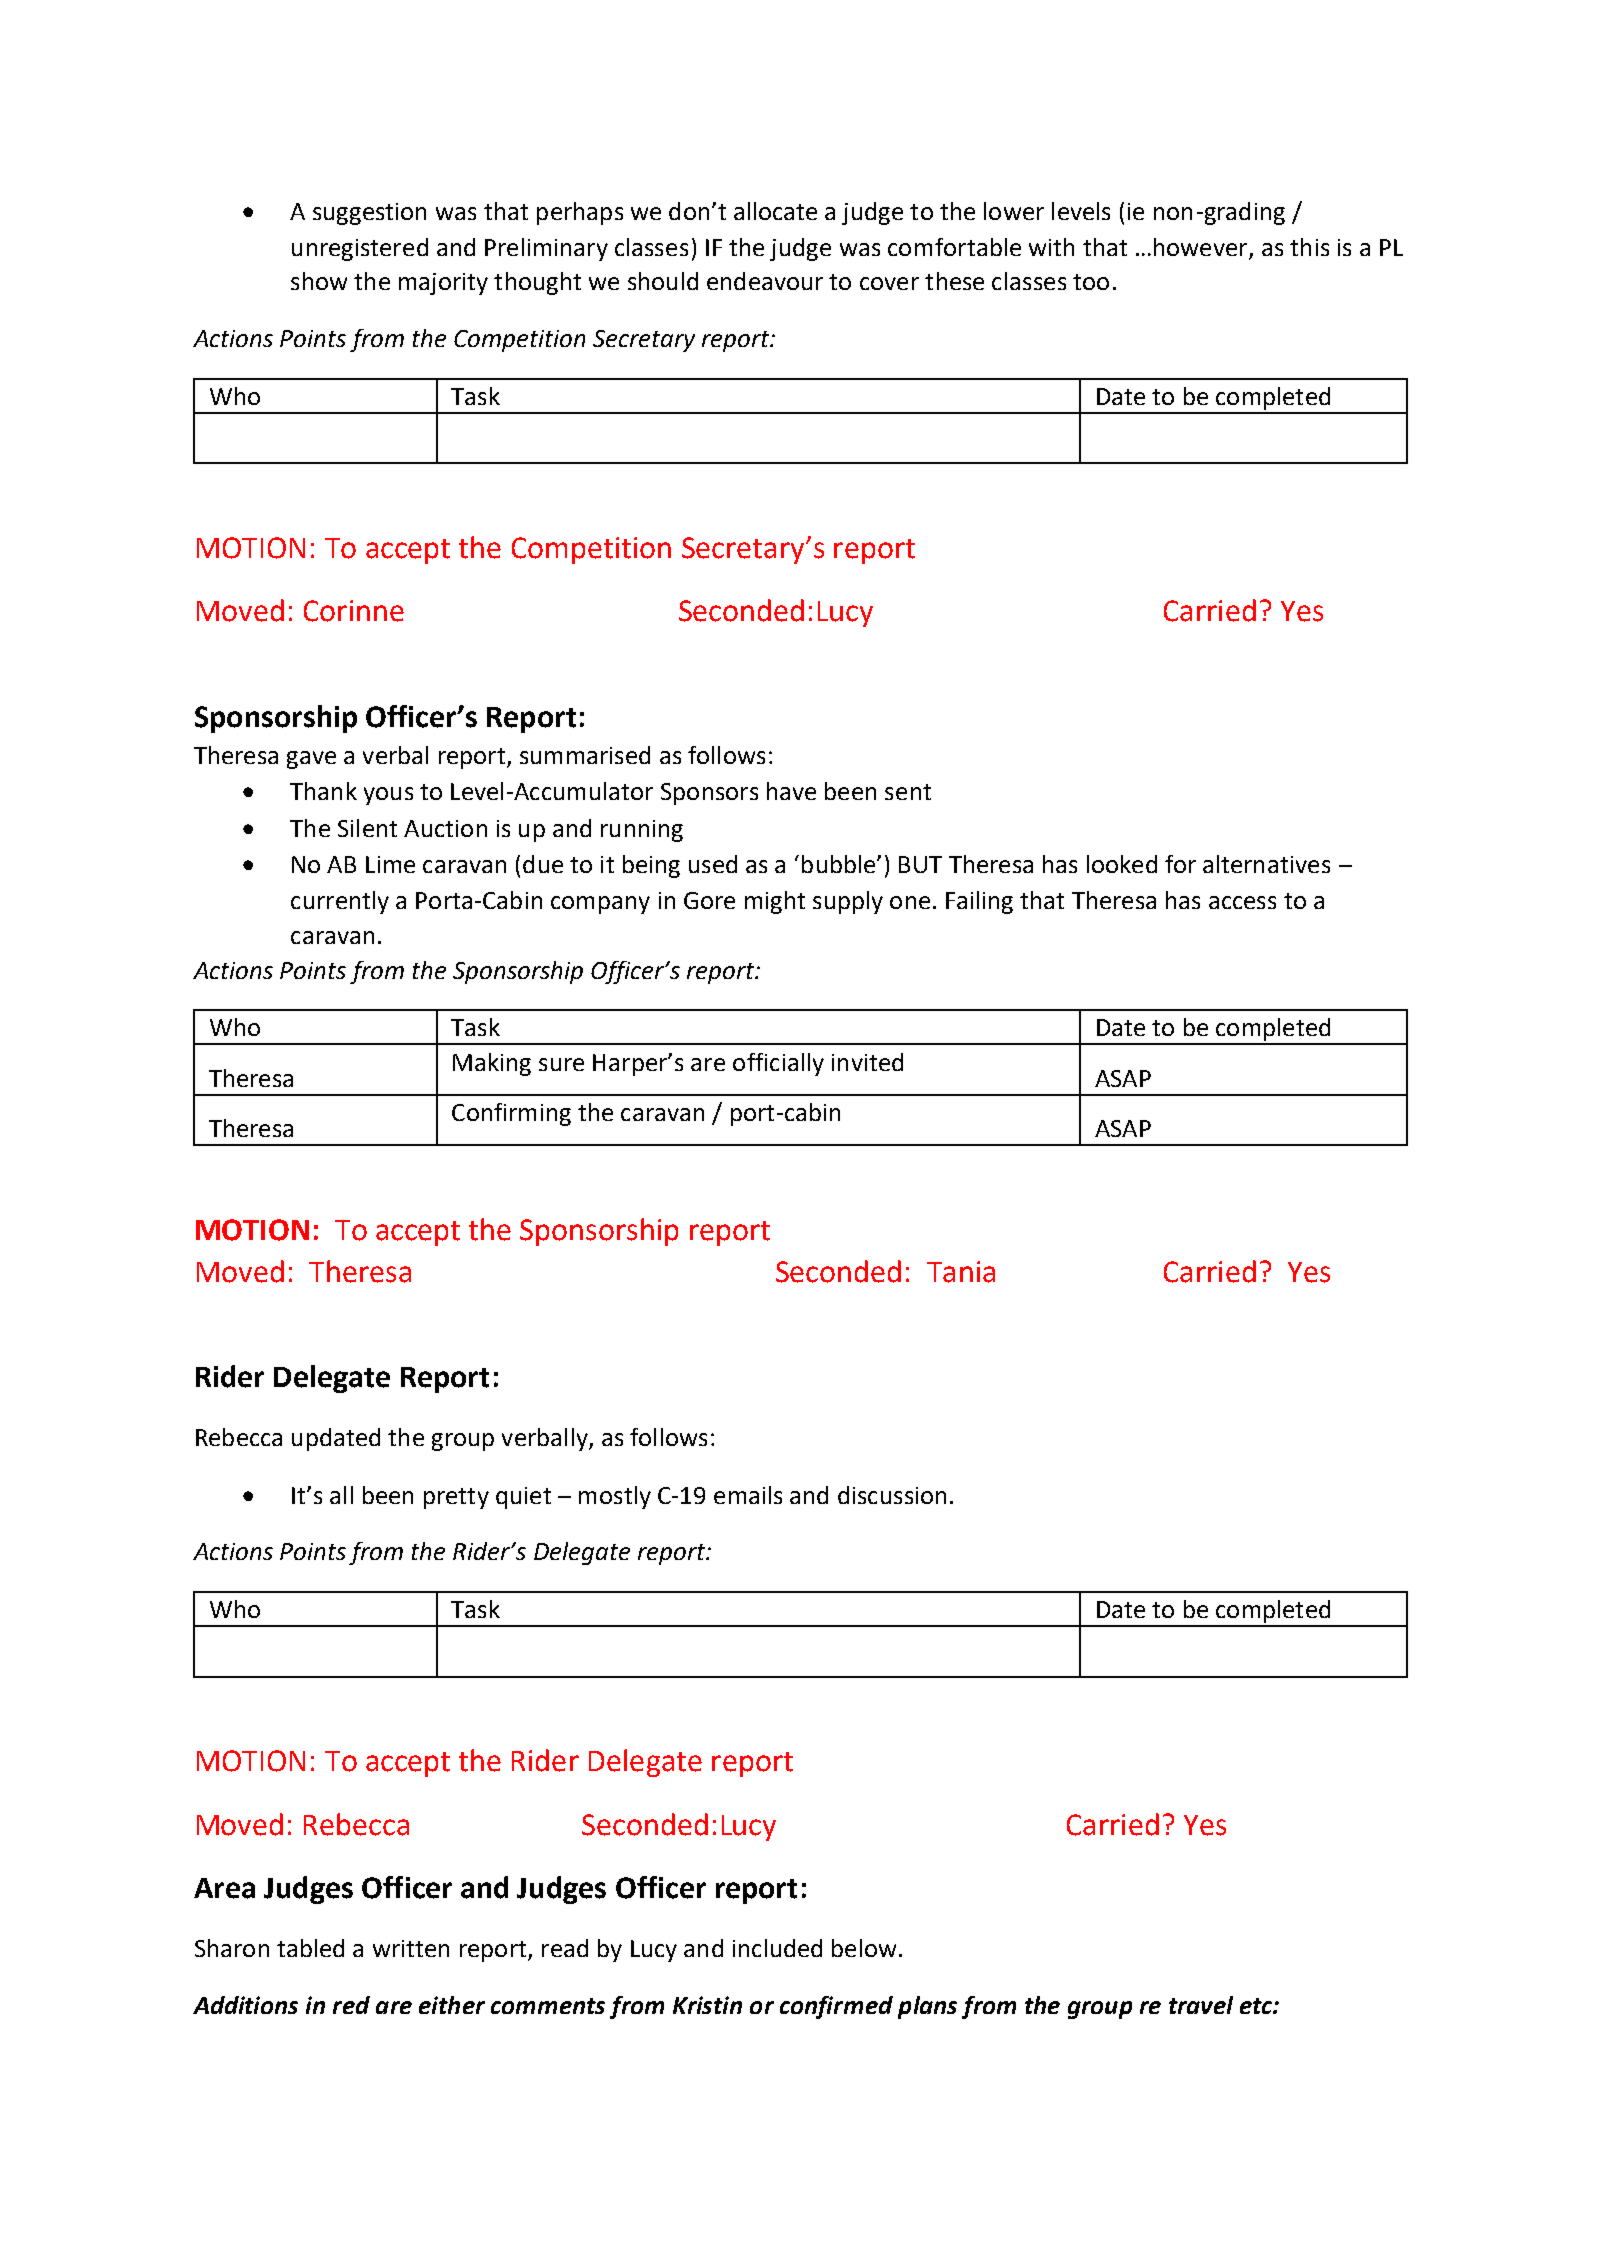 This image has width=1601, height=2264. I want to click on officially, so click(778, 1064).
